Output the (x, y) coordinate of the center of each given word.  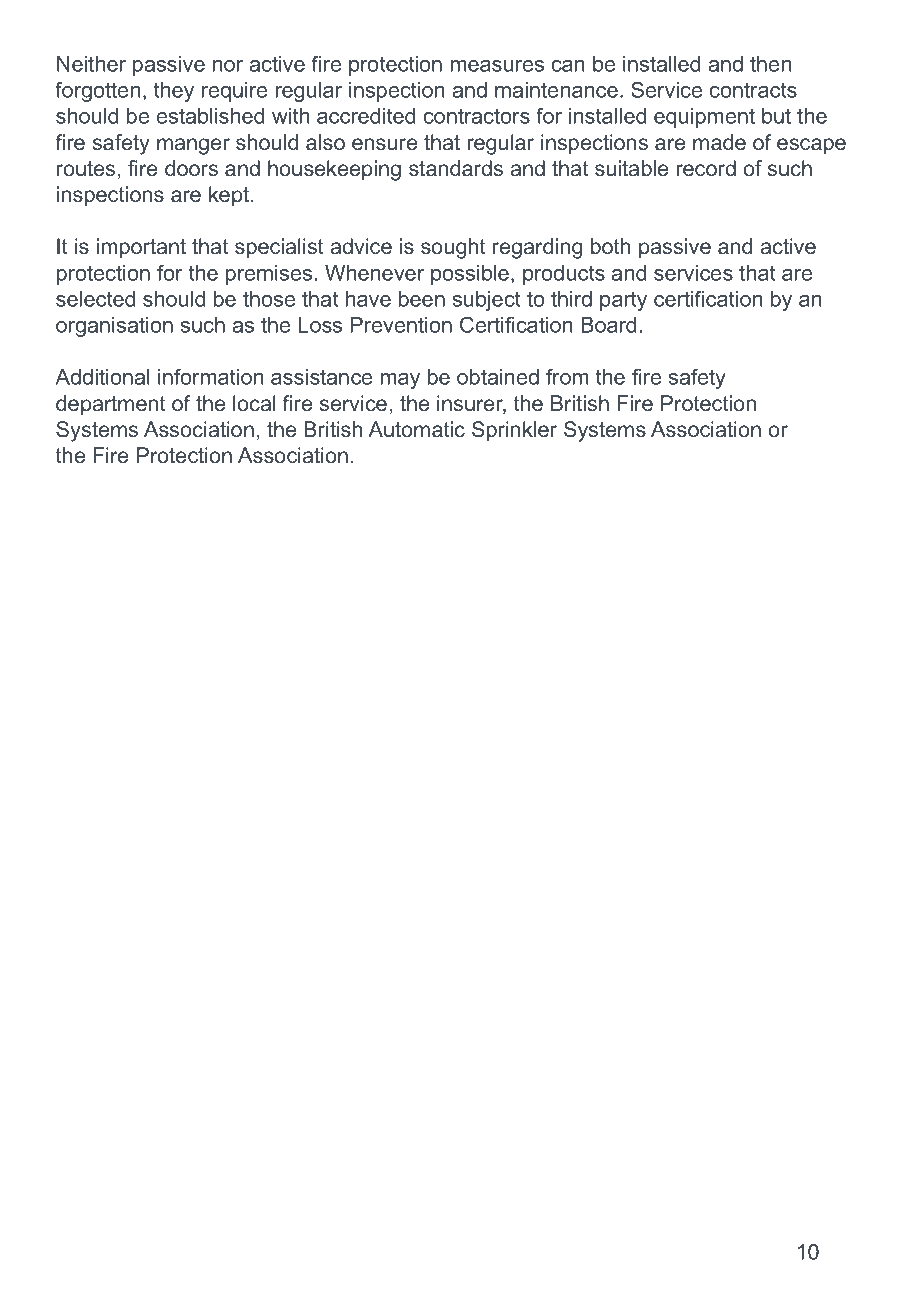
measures (497, 66)
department (111, 405)
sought (453, 248)
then (770, 64)
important (141, 248)
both (610, 246)
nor (228, 66)
